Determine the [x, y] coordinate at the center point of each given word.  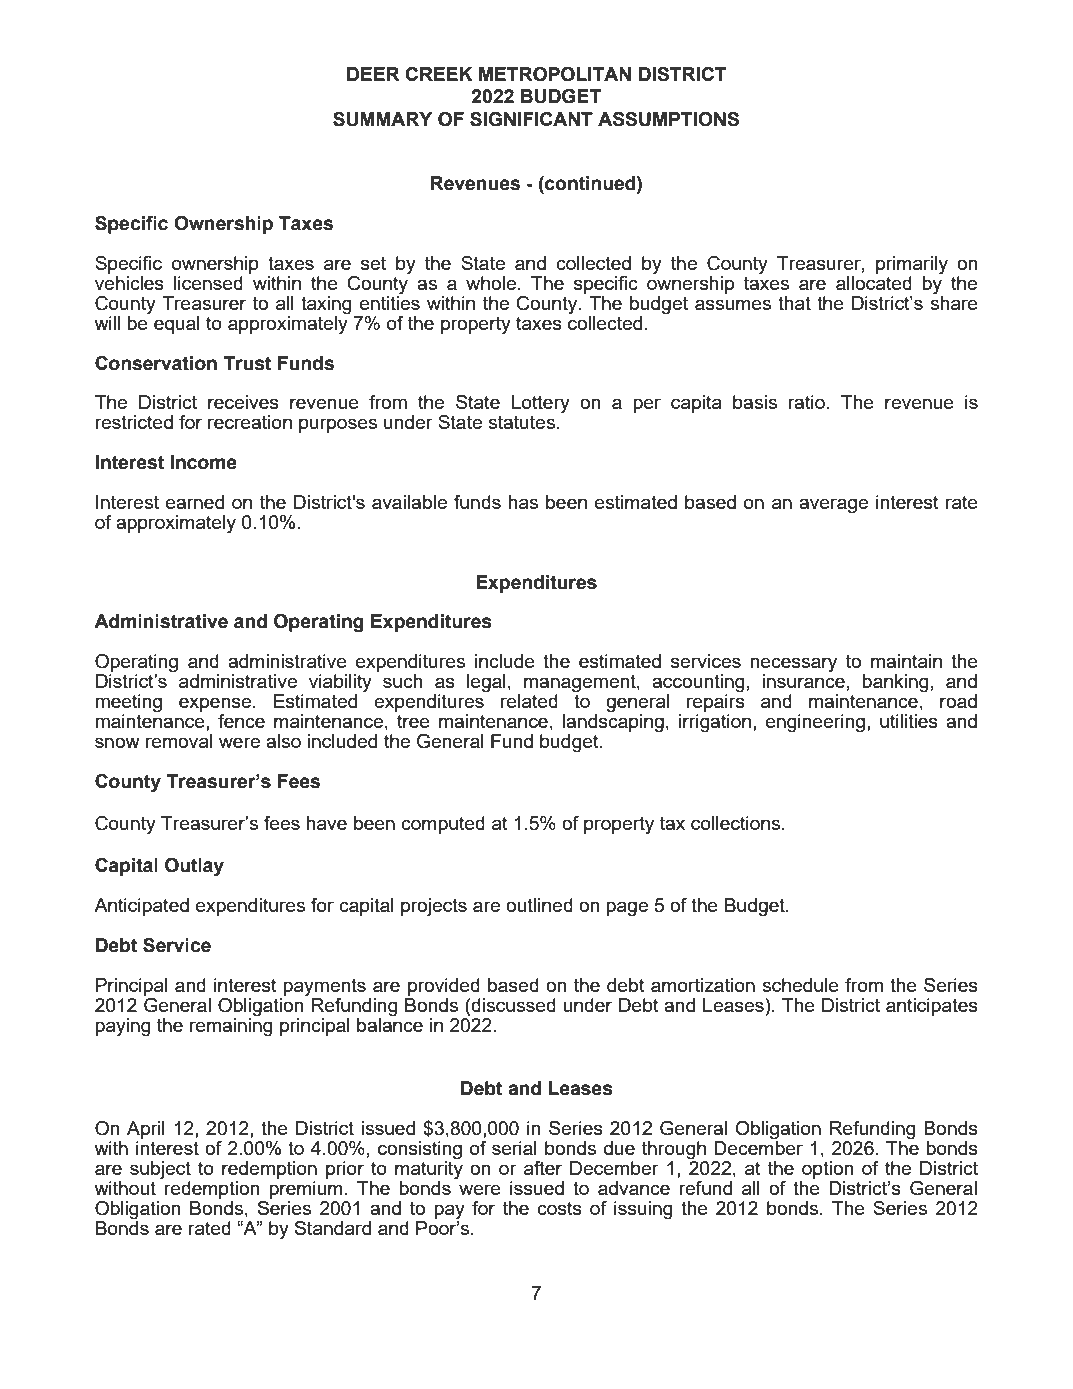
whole [492, 283]
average [833, 506]
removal [179, 741]
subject [160, 1170]
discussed [512, 1005]
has [523, 502]
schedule [800, 985]
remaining [231, 1026]
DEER [373, 74]
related [529, 701]
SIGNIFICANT [531, 119]
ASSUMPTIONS [668, 119]
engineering [815, 723]
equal [177, 325]
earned [195, 502]
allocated [874, 283]
